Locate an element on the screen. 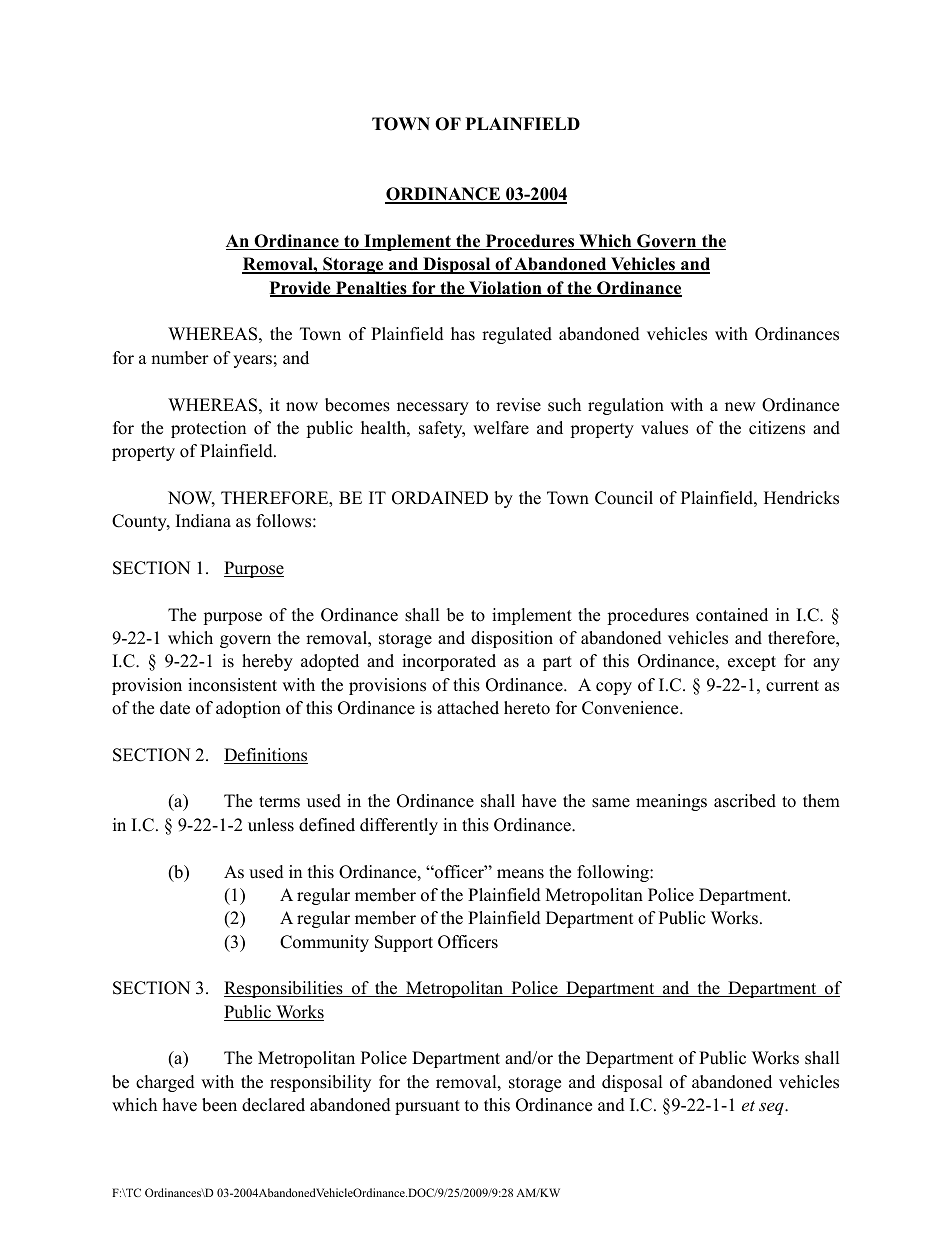  disposition is located at coordinates (512, 639).
